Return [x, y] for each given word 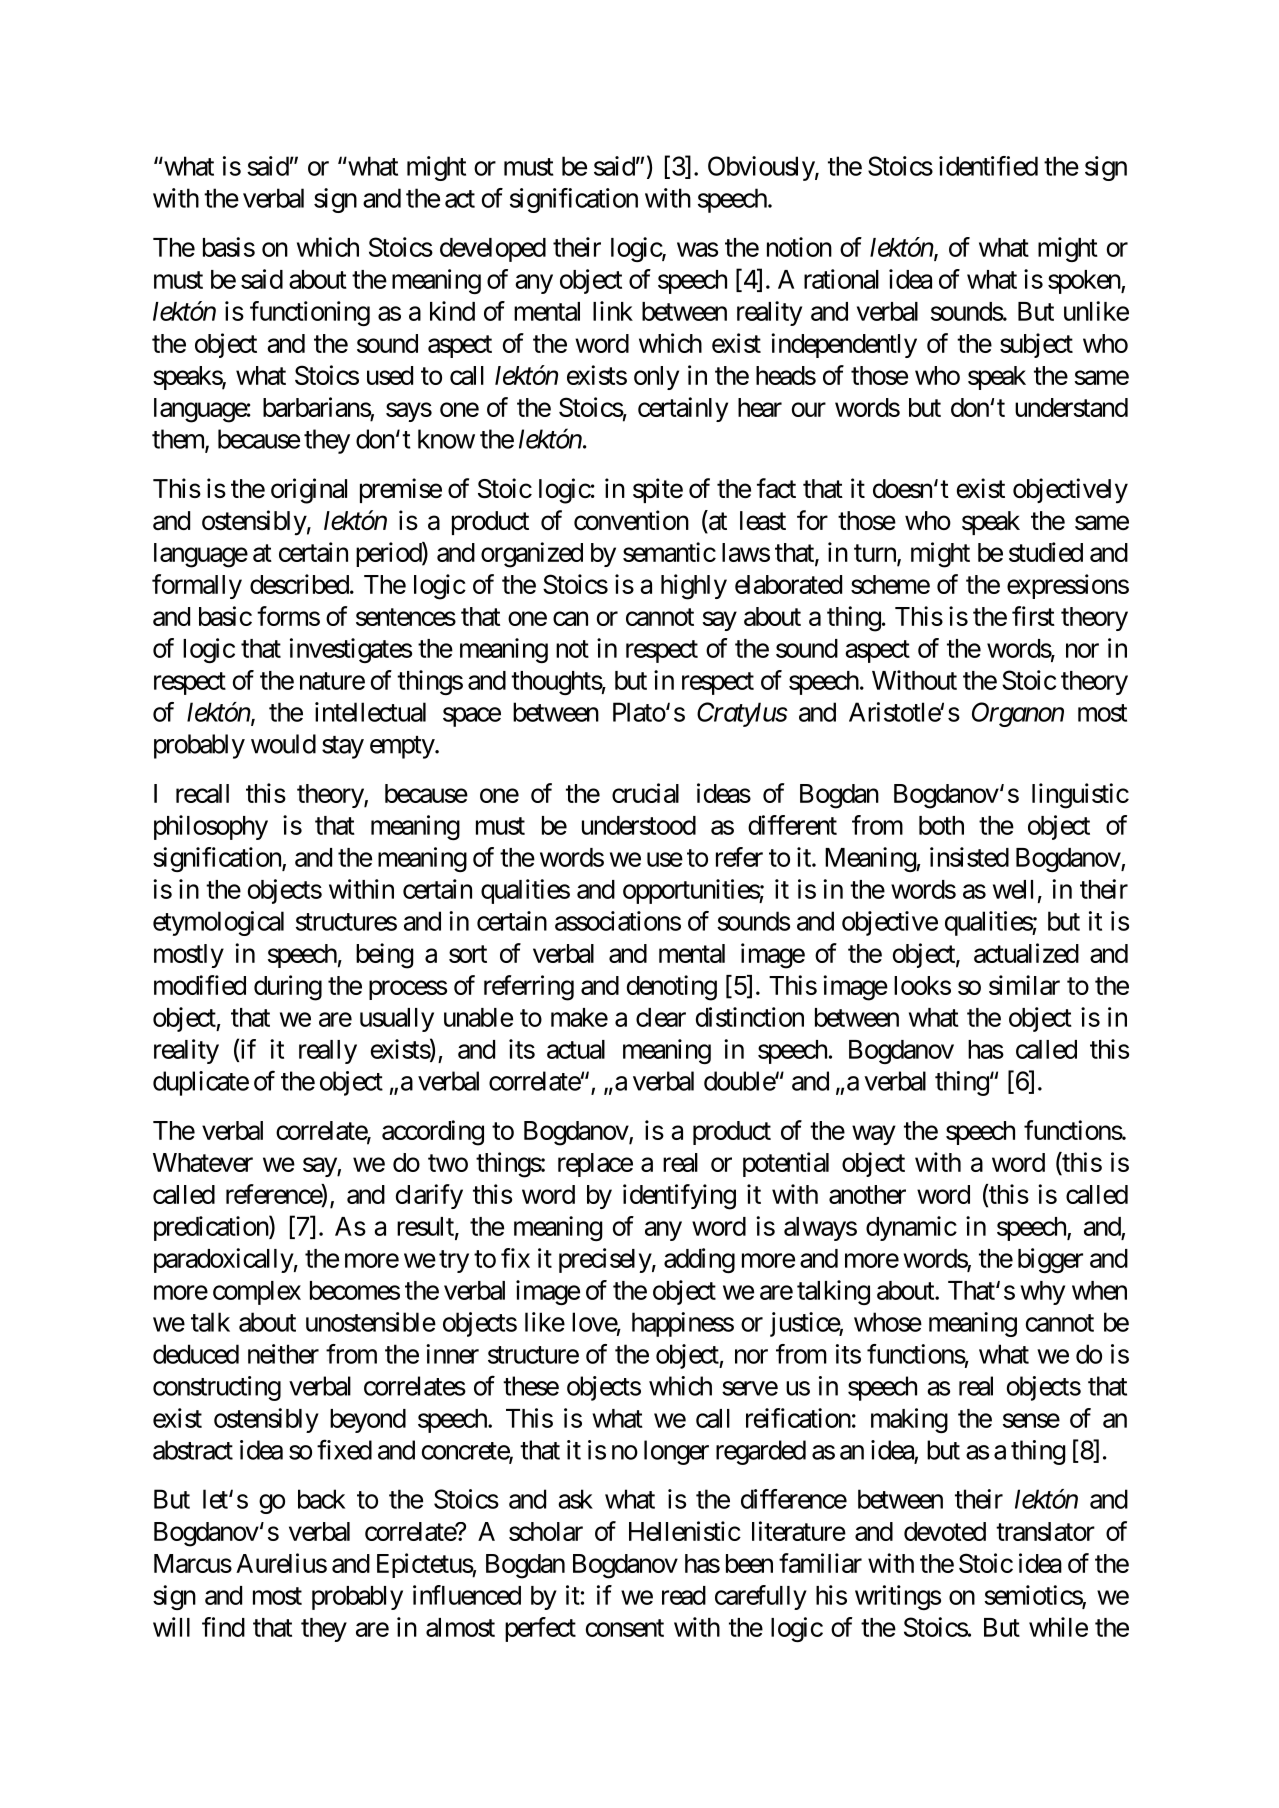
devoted [945, 1531]
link [613, 311]
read [684, 1595]
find [223, 1627]
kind [452, 311]
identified [988, 166]
